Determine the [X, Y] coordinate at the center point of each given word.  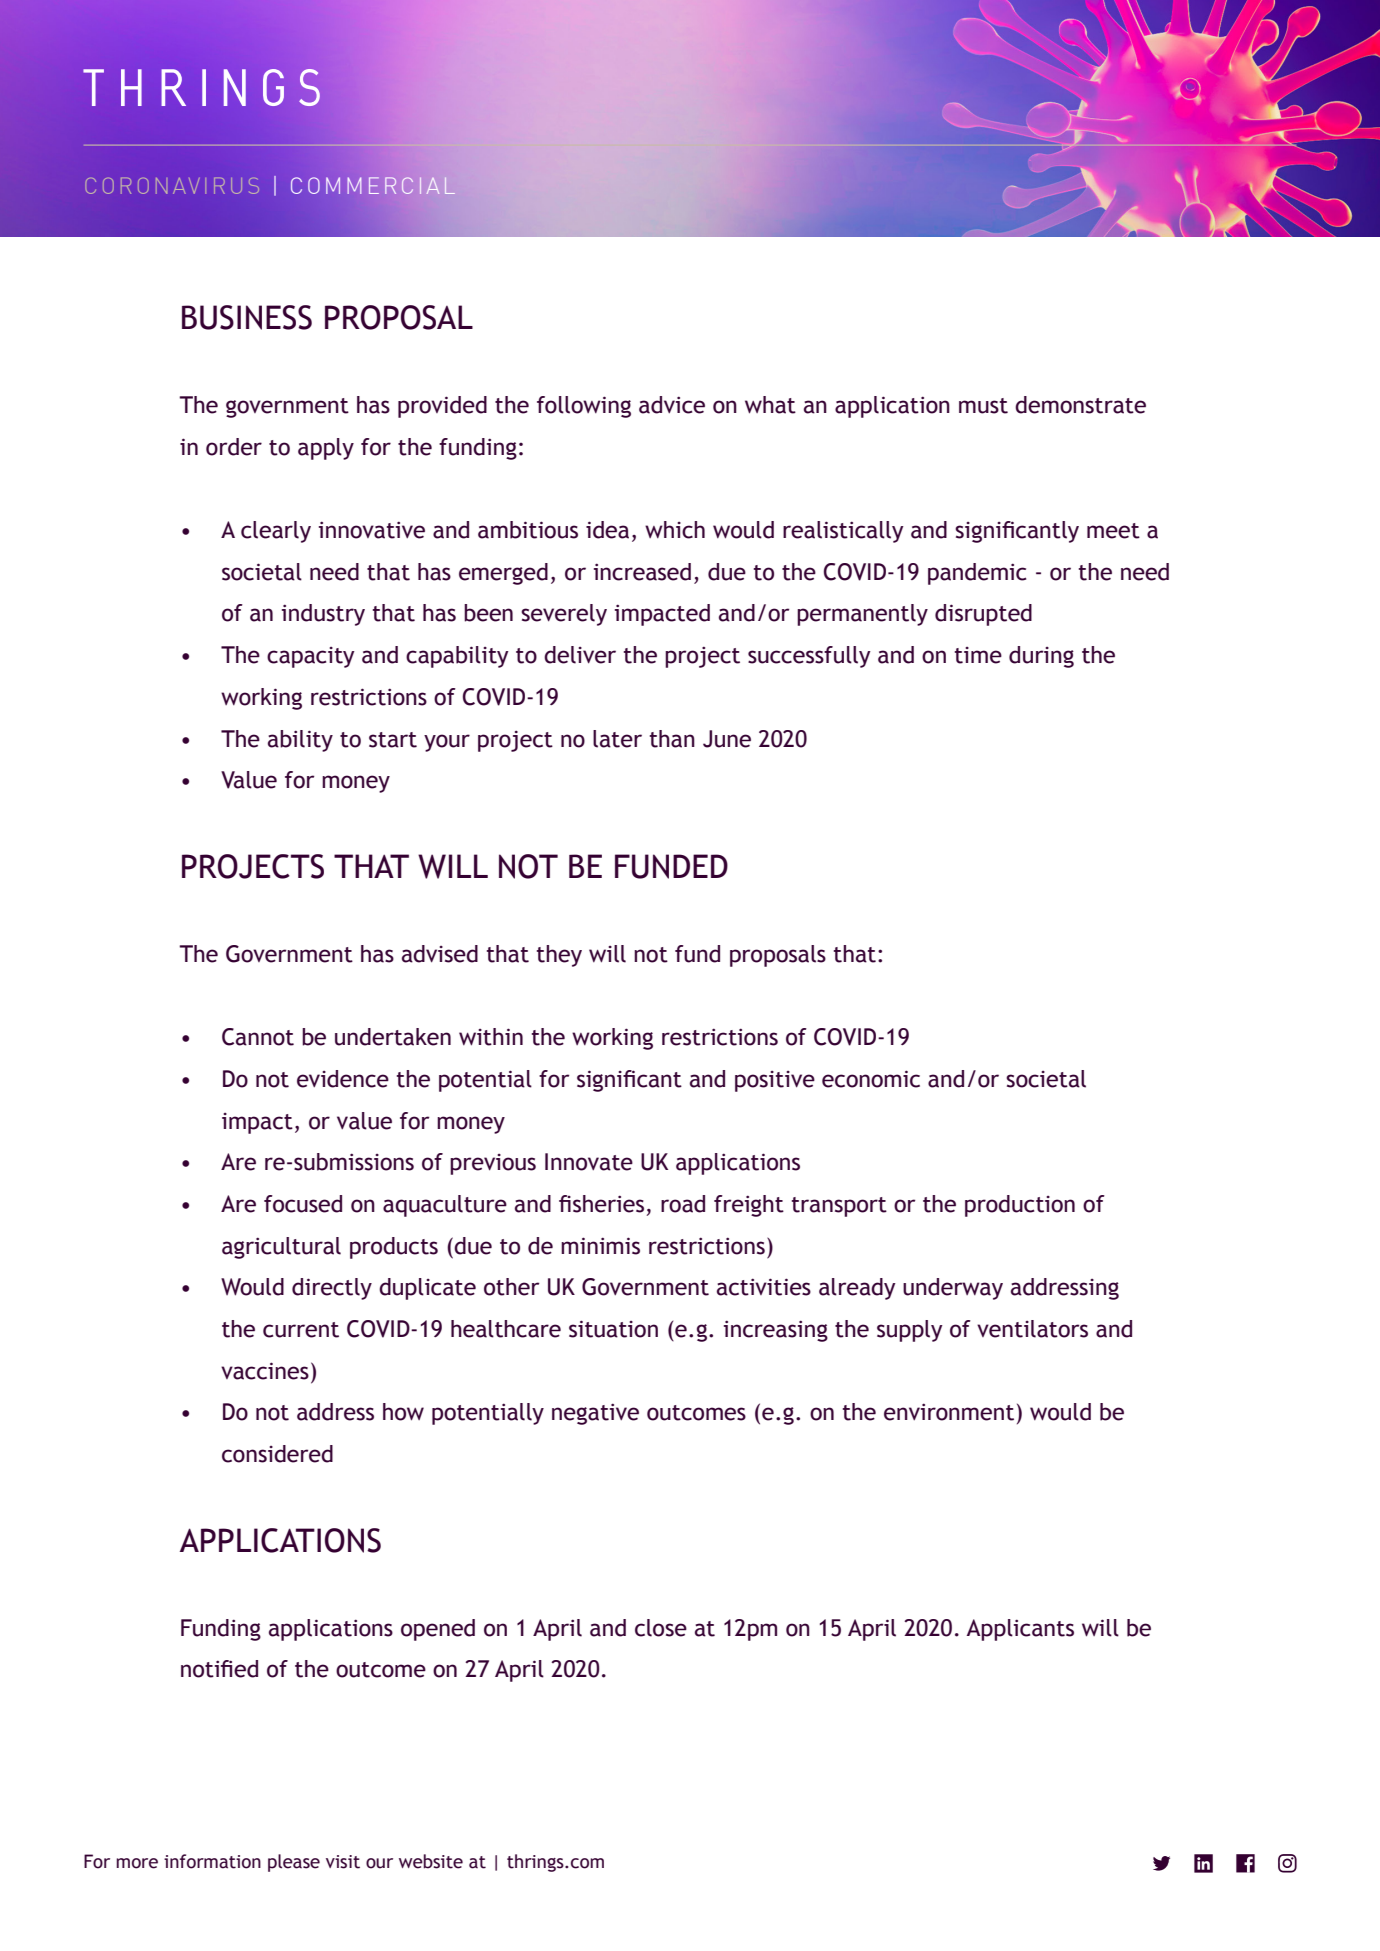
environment [949, 1412]
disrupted [983, 615]
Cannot [258, 1037]
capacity [311, 657]
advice [672, 405]
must [983, 406]
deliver [580, 655]
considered [277, 1454]
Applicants [1020, 1630]
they [559, 956]
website [431, 1861]
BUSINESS [247, 317]
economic [871, 1079]
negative [595, 1414]
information [212, 1861]
